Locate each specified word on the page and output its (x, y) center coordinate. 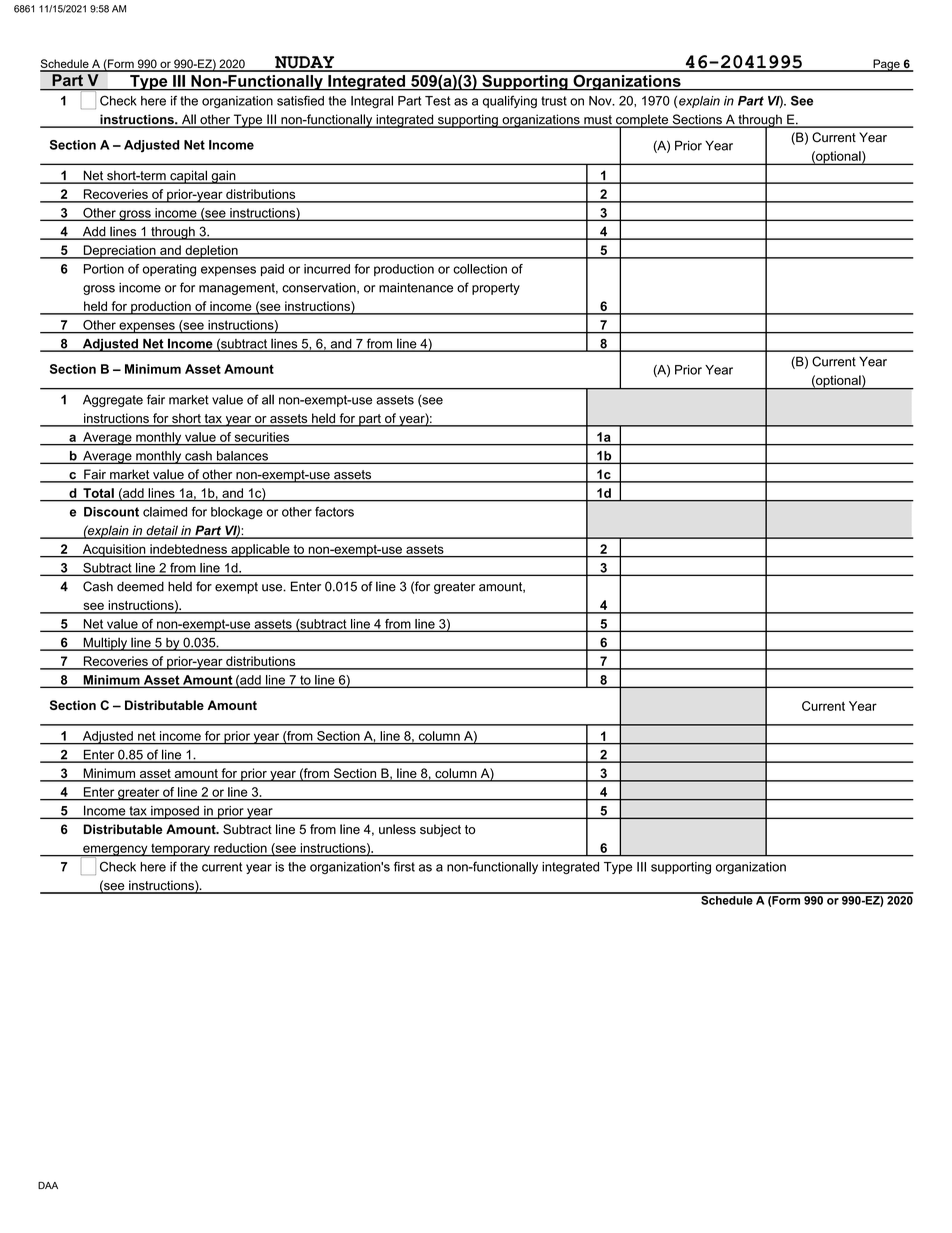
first (404, 866)
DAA (48, 1185)
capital (188, 177)
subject (440, 830)
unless (397, 829)
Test (437, 101)
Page (886, 65)
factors (334, 511)
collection (480, 269)
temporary (180, 850)
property (496, 289)
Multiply (105, 644)
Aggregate (113, 401)
